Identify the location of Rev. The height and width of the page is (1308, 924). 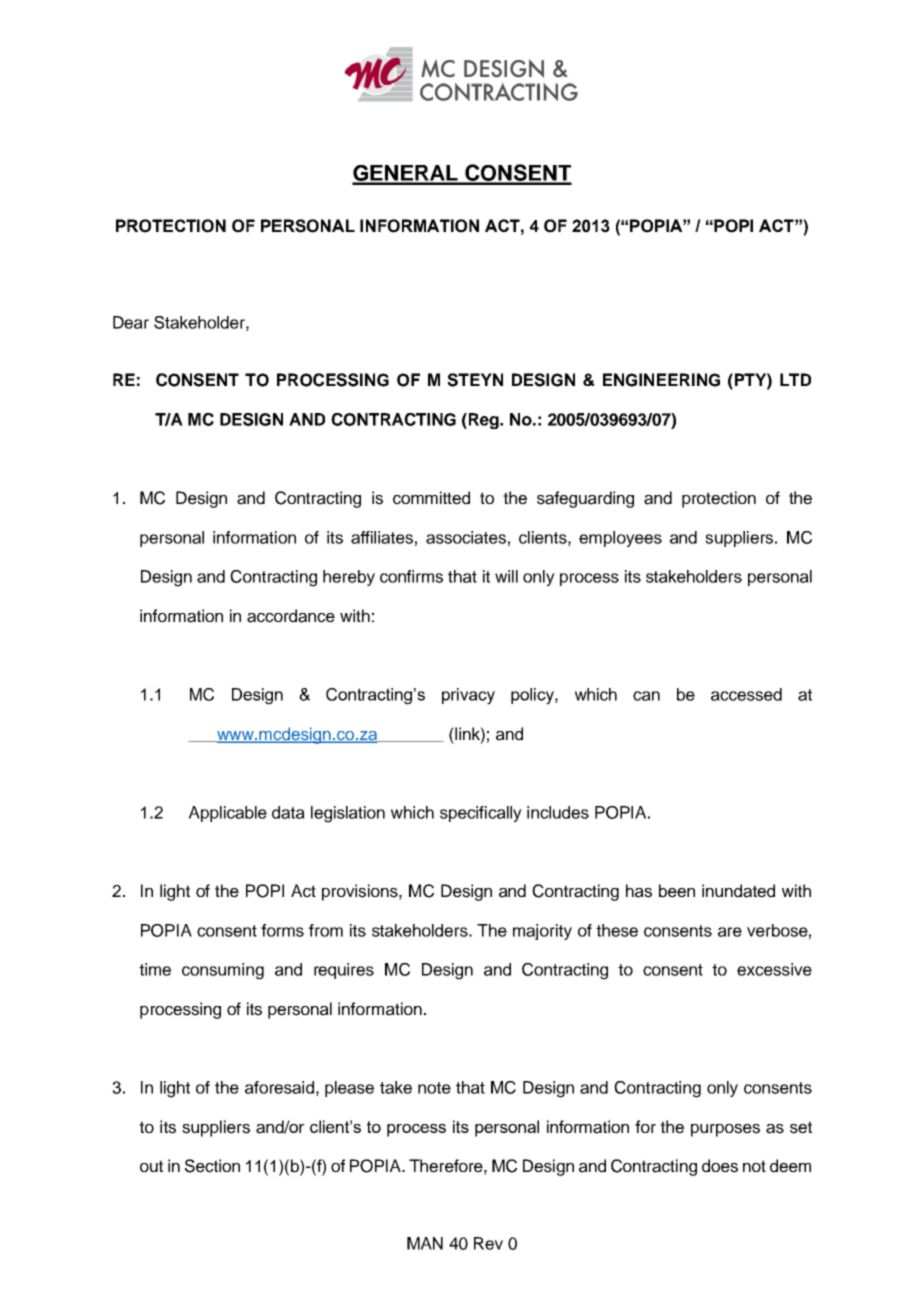
(488, 1243).
